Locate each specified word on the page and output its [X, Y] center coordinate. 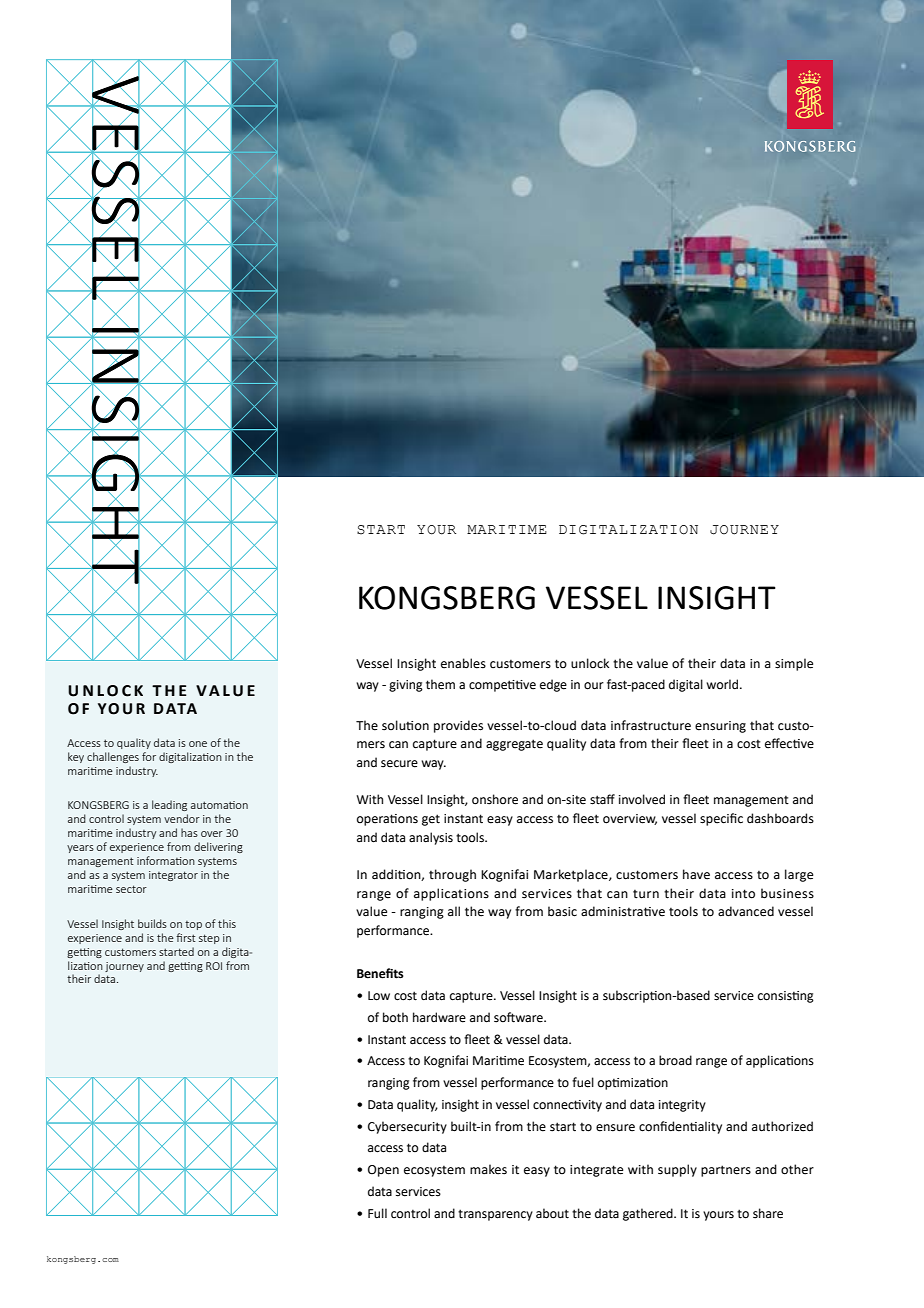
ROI [214, 966]
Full [377, 1213]
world [723, 684]
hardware [439, 1017]
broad [675, 1060]
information [166, 860]
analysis [431, 838]
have [696, 874]
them [440, 684]
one [198, 744]
